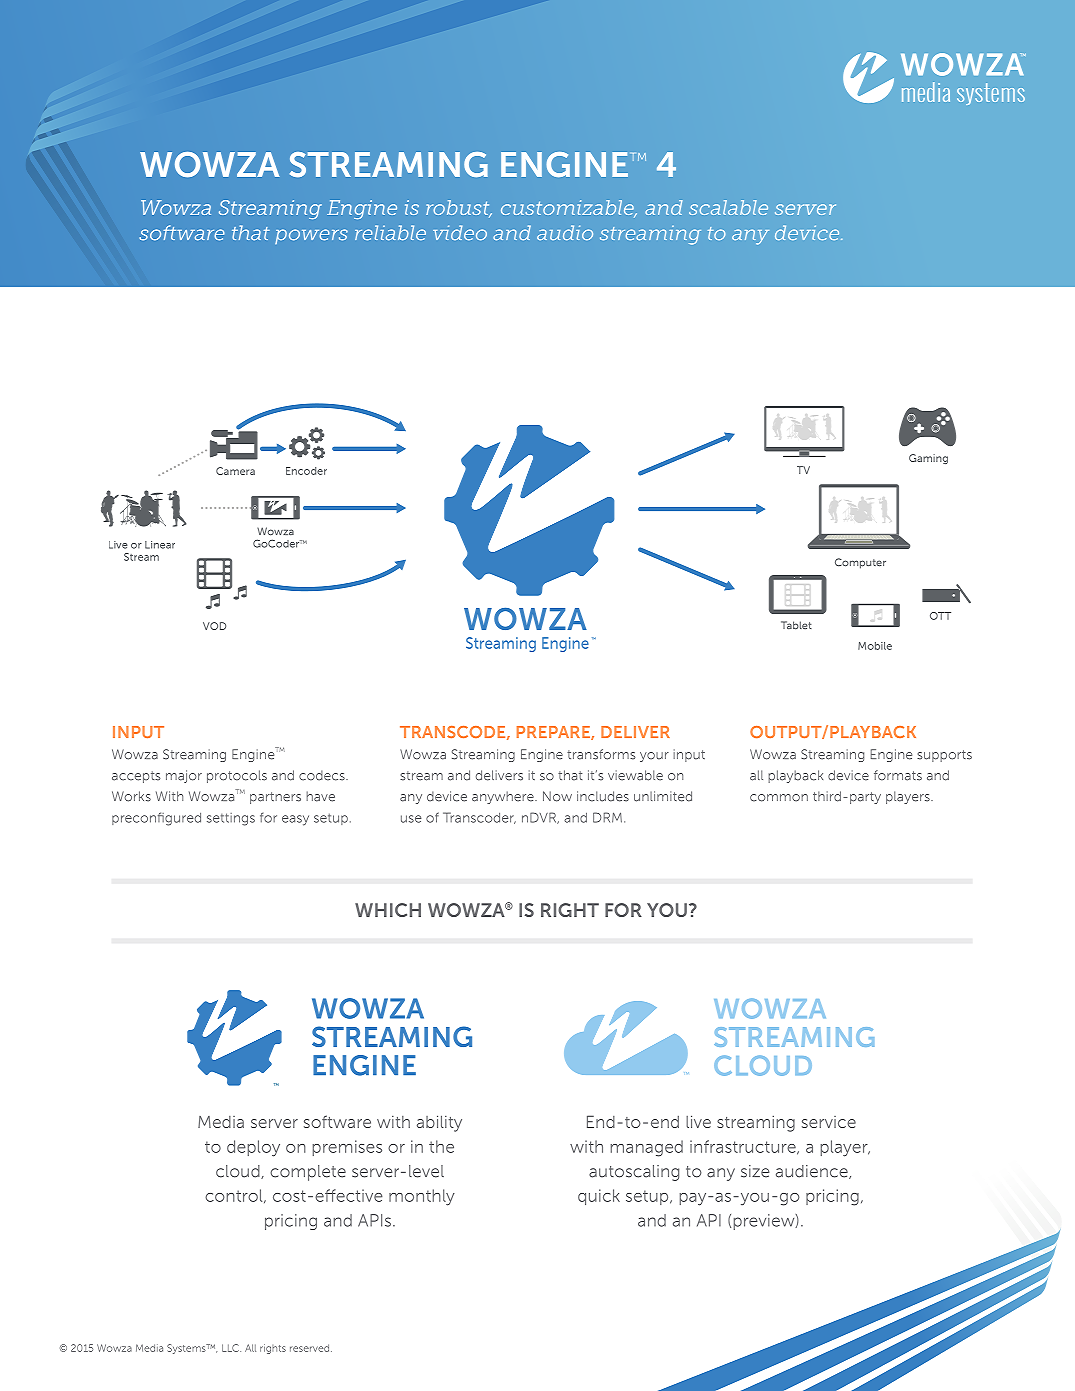 This screenshot has width=1075, height=1391. Describe the element at coordinates (898, 775) in the screenshot. I see `formats` at that location.
